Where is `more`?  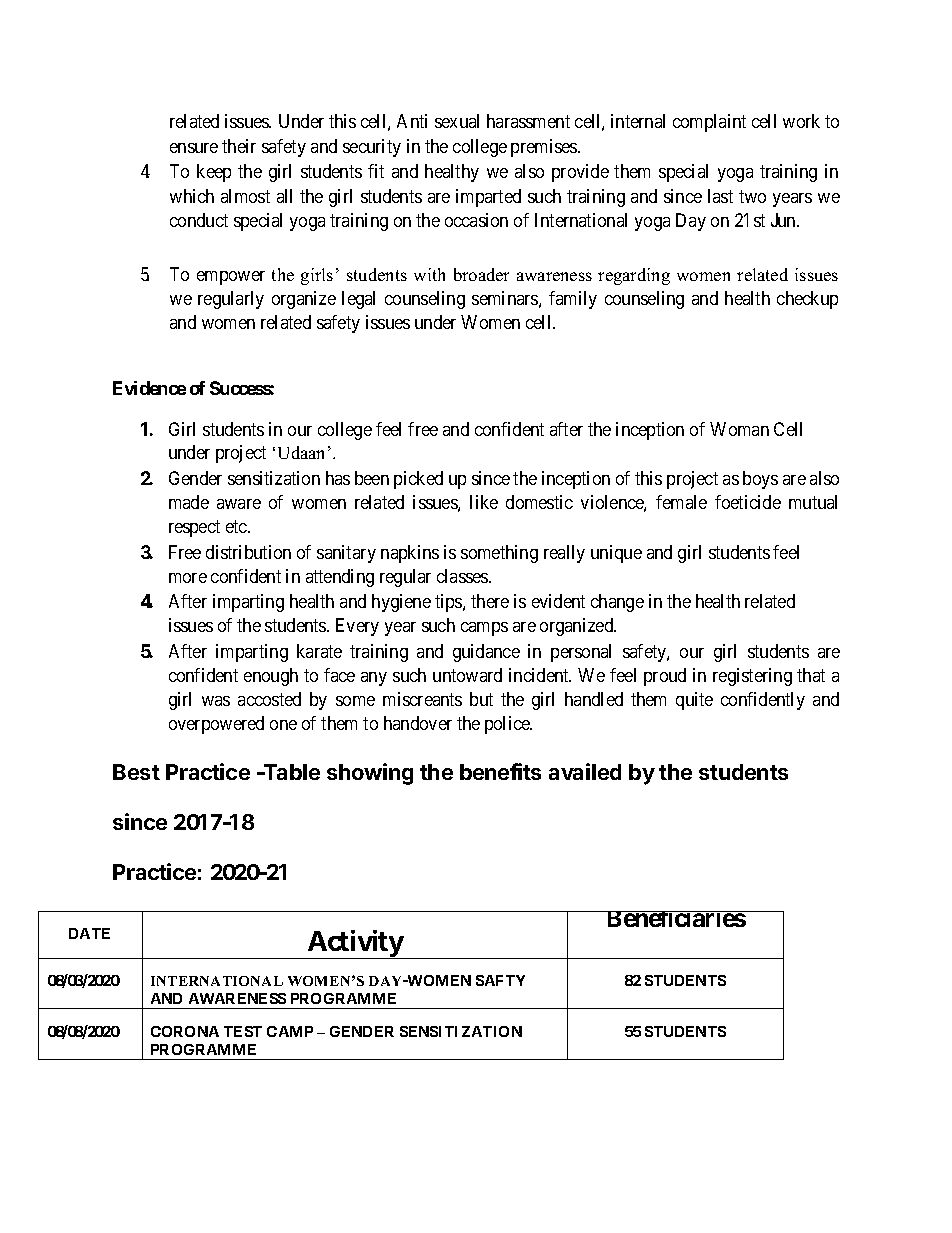 more is located at coordinates (188, 578).
